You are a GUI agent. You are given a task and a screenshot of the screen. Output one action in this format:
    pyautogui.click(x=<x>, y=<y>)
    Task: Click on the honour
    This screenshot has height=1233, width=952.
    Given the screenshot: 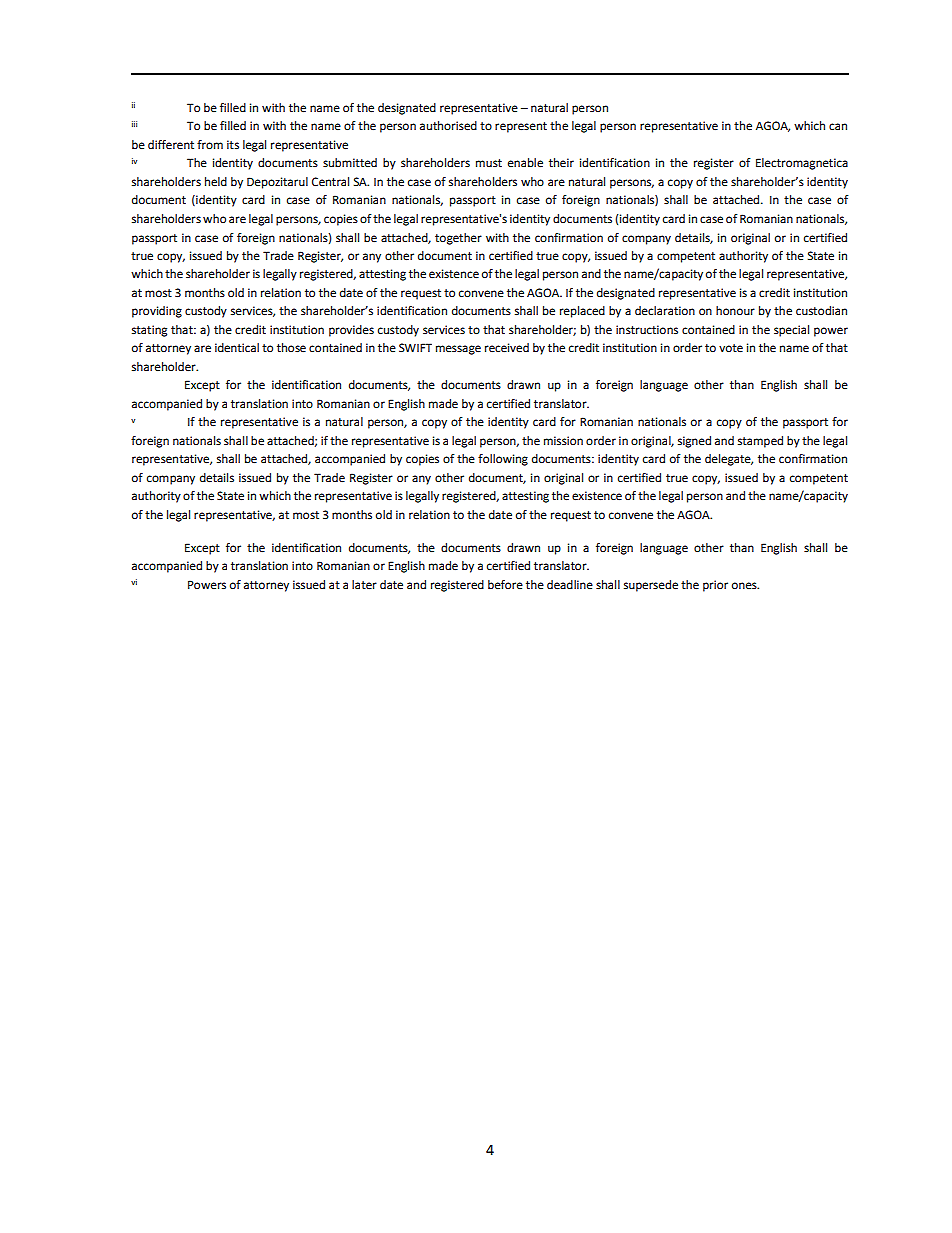 What is the action you would take?
    pyautogui.click(x=735, y=311)
